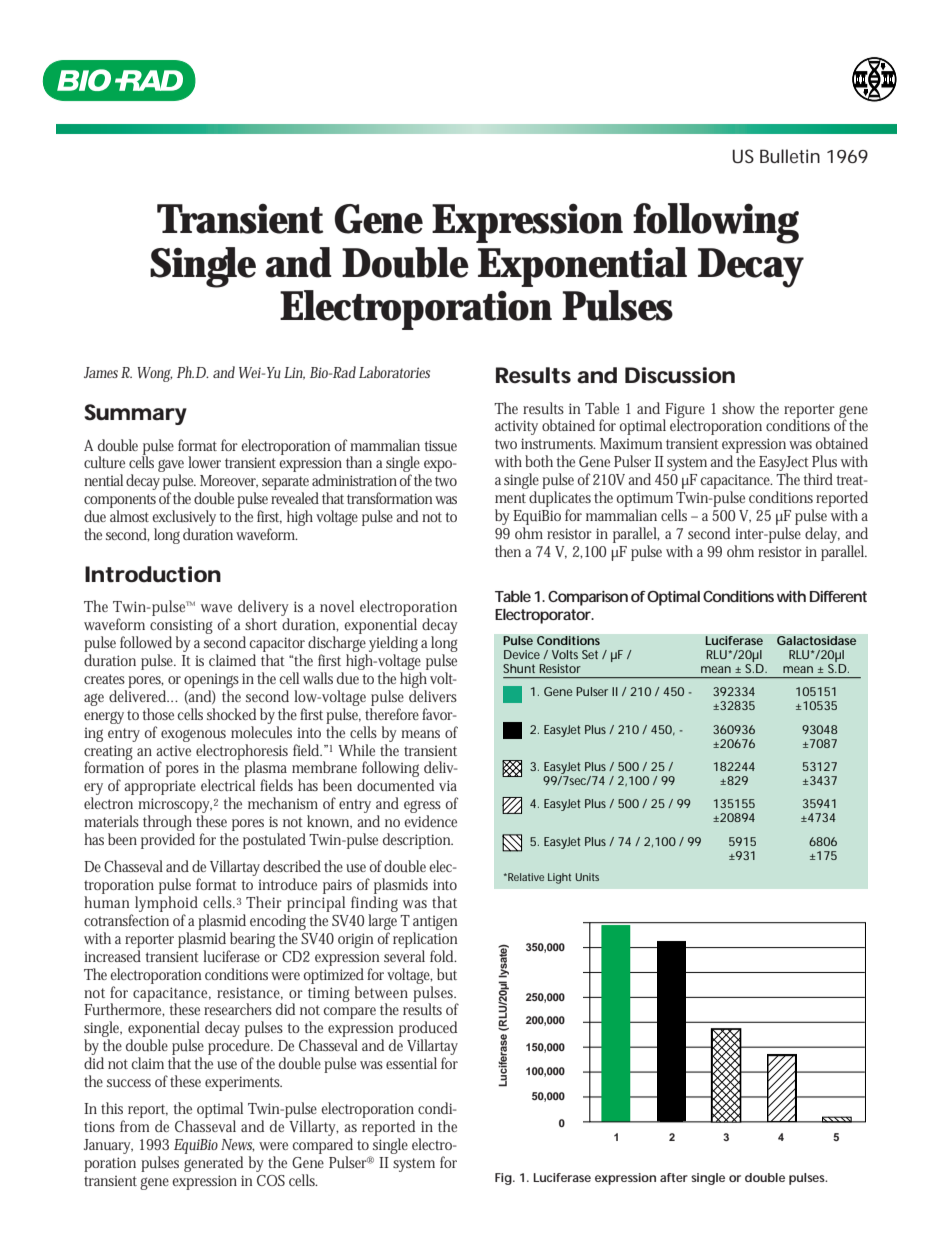 The width and height of the screenshot is (952, 1234). Describe the element at coordinates (411, 1063) in the screenshot. I see `essential` at that location.
